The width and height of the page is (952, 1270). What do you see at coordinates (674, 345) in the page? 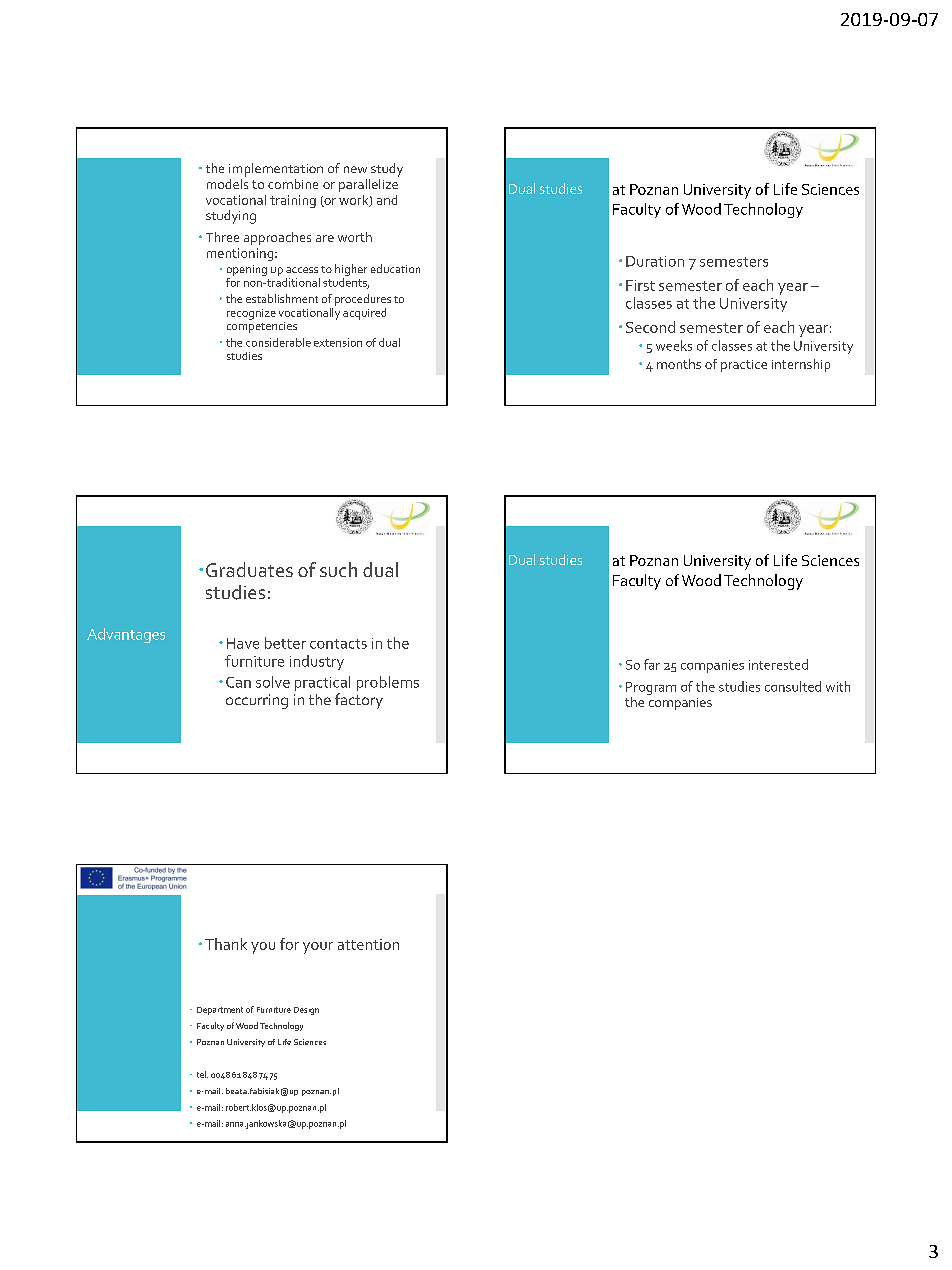
I see `weeks` at bounding box center [674, 345].
